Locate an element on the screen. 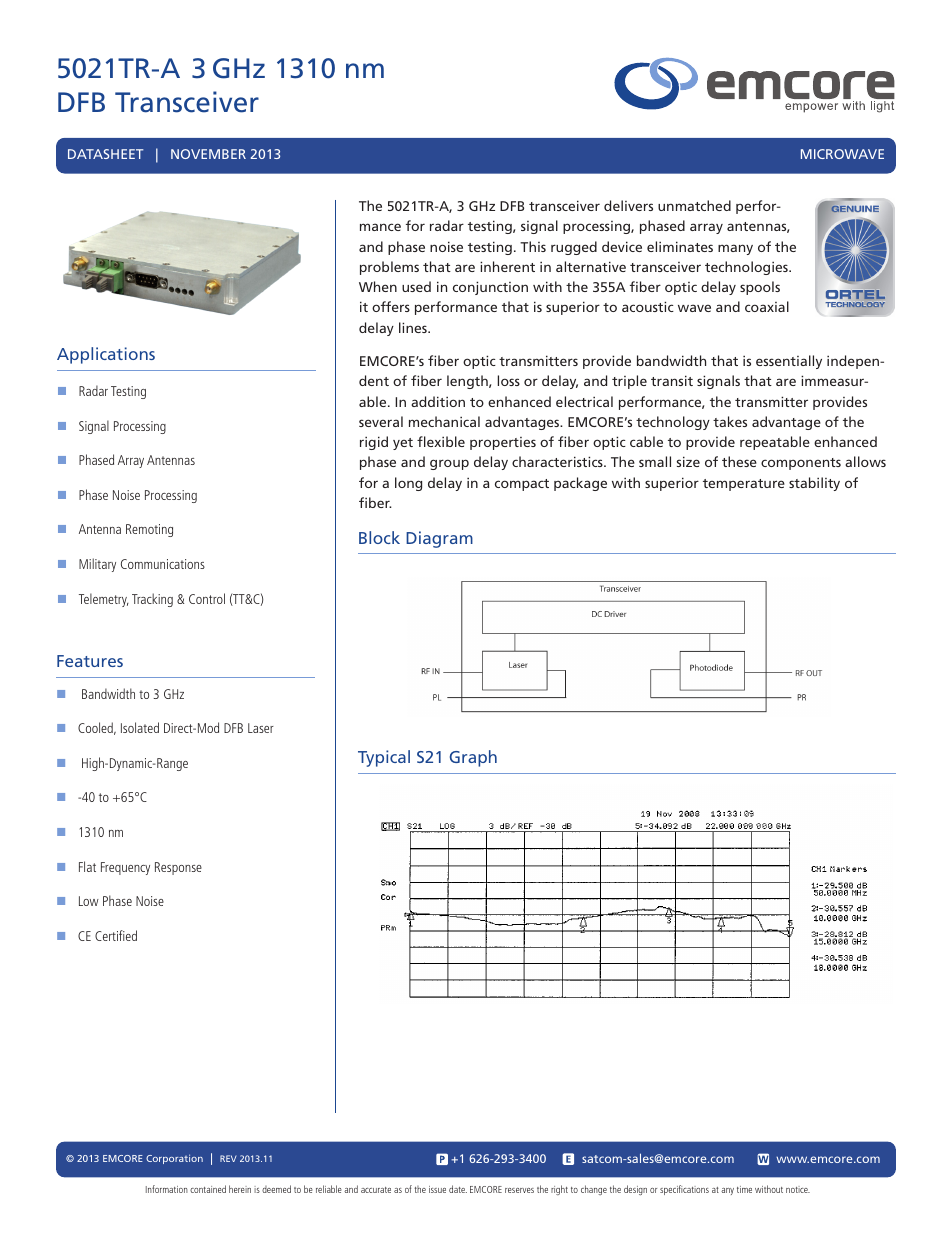 Image resolution: width=952 pixels, height=1233 pixels. temperature is located at coordinates (744, 485).
